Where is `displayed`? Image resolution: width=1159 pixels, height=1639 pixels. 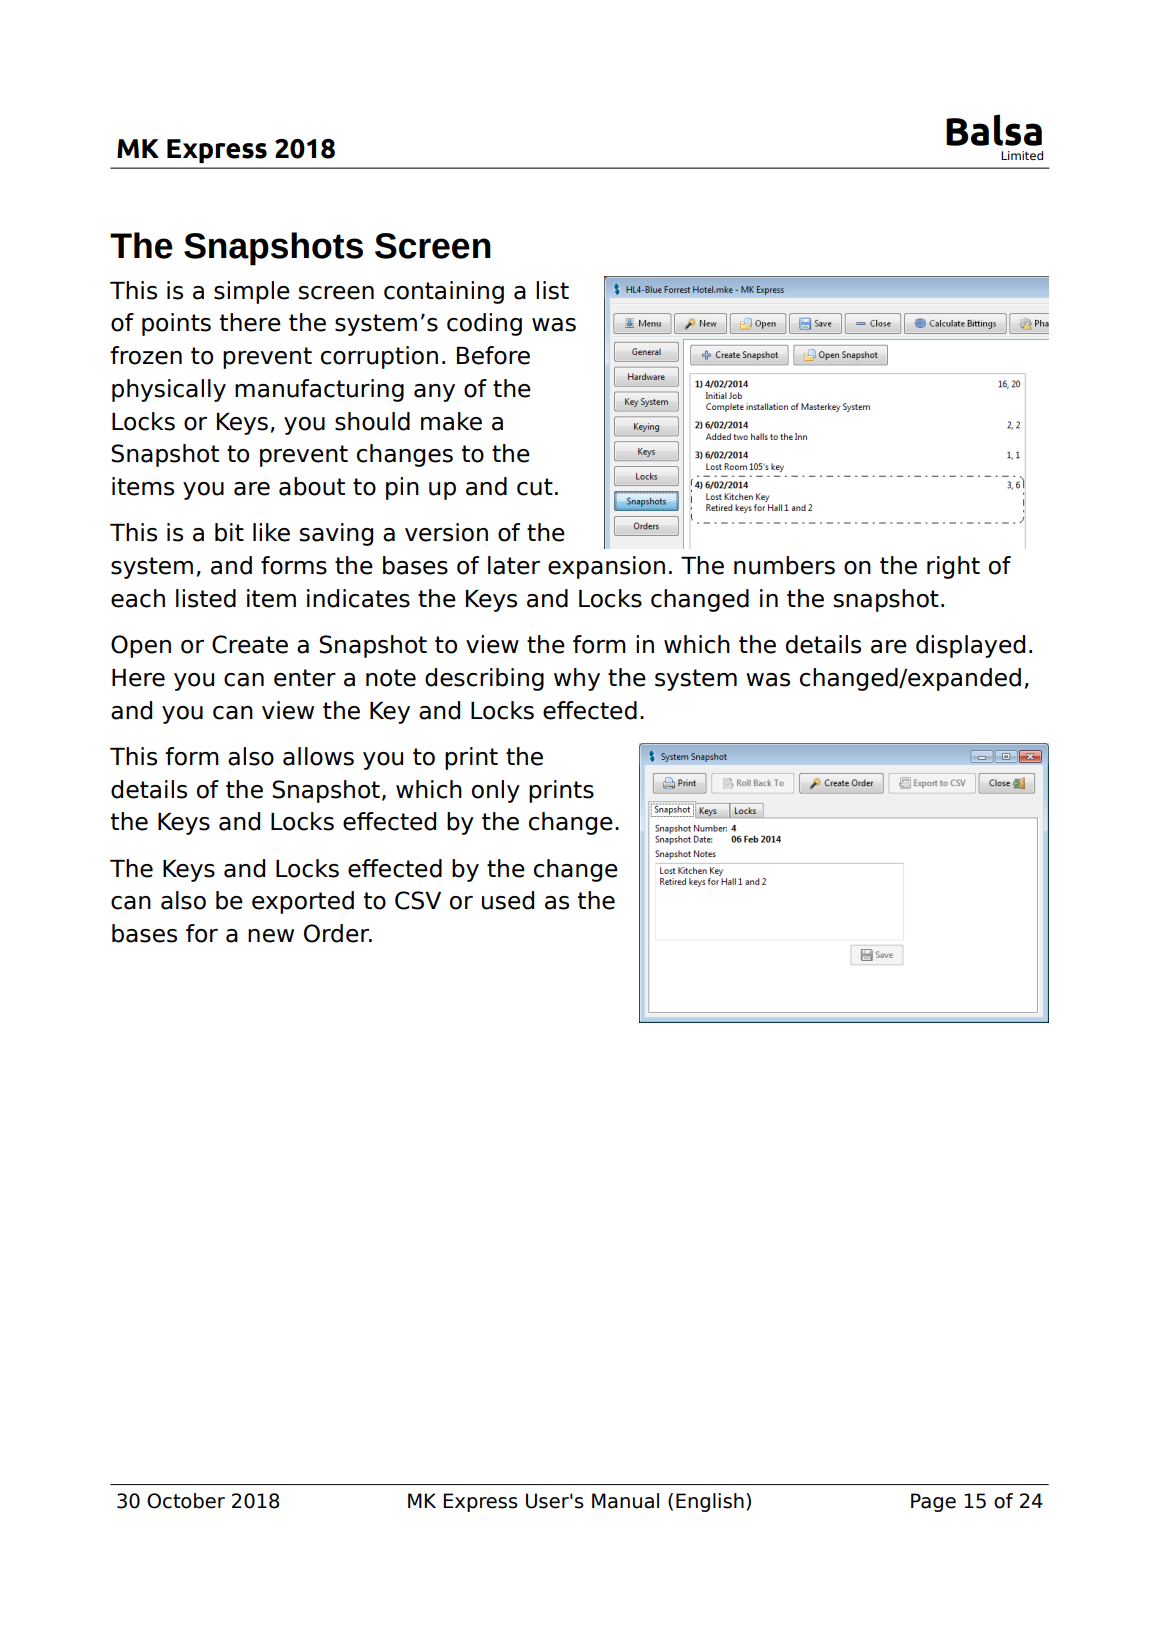 displayed is located at coordinates (970, 646).
